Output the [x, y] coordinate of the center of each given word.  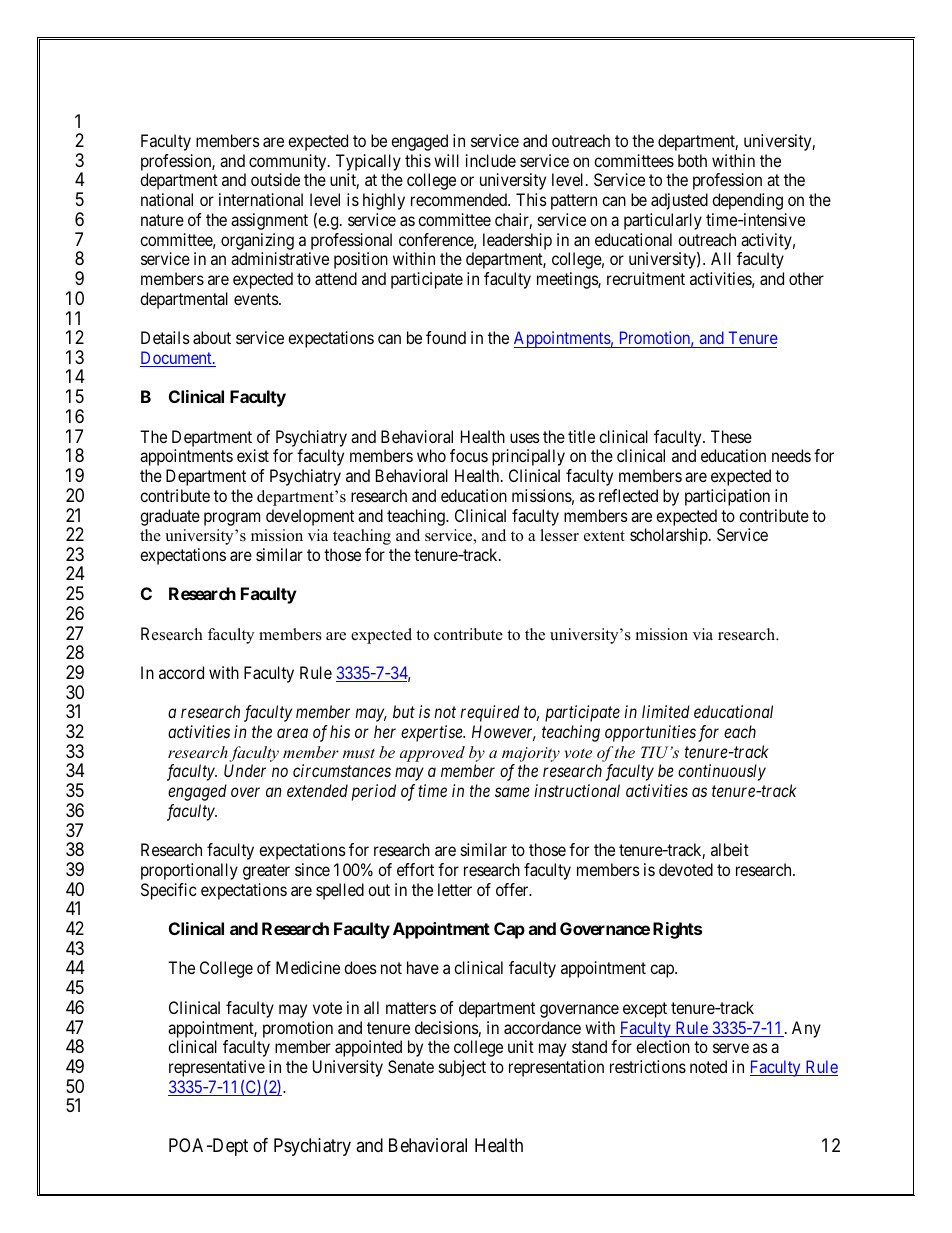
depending [747, 201]
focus [469, 455]
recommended [460, 199]
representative [217, 1068]
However [504, 733]
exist [253, 455]
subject [462, 1068]
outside [275, 179]
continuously [722, 772]
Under [245, 770]
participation [727, 497]
